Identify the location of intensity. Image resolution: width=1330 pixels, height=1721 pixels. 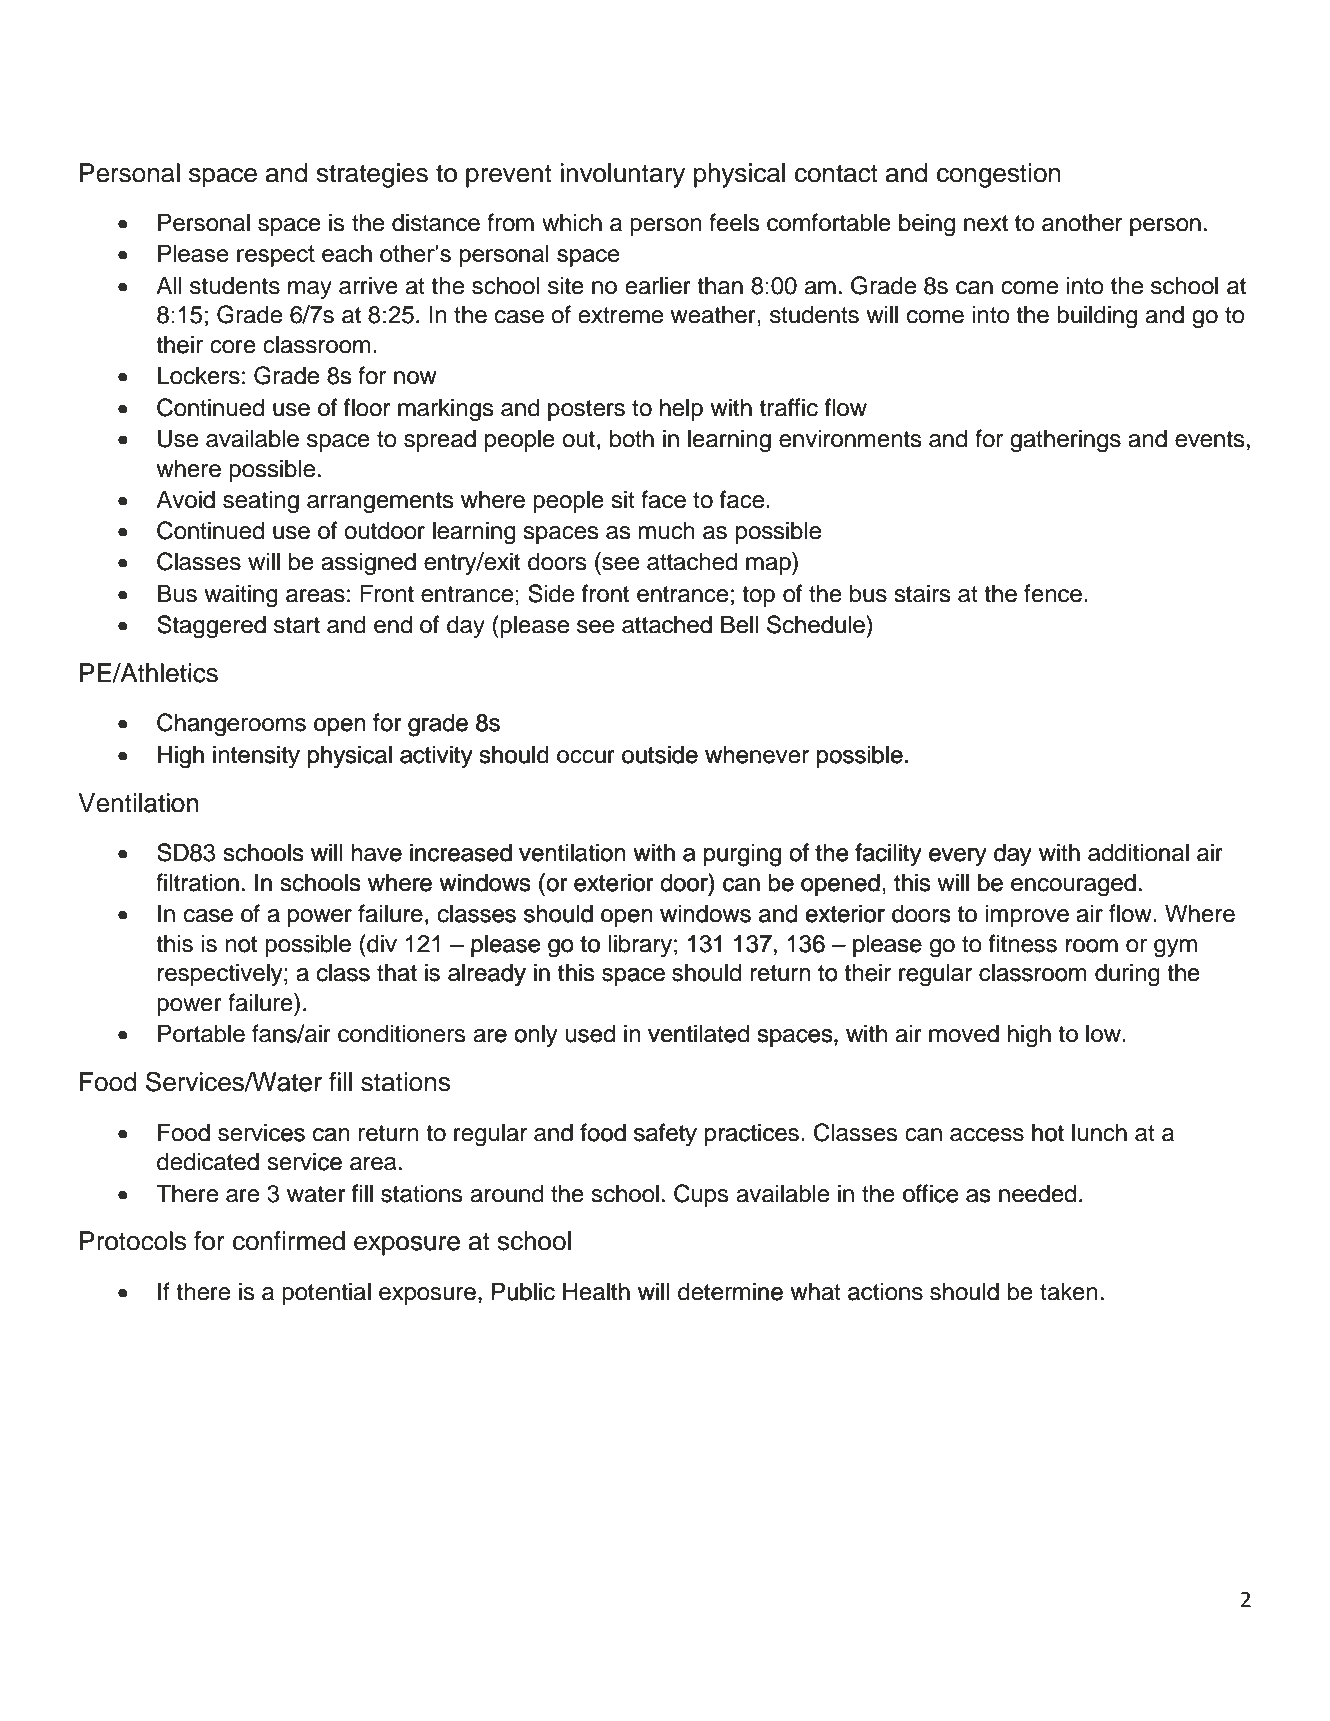
(256, 756).
